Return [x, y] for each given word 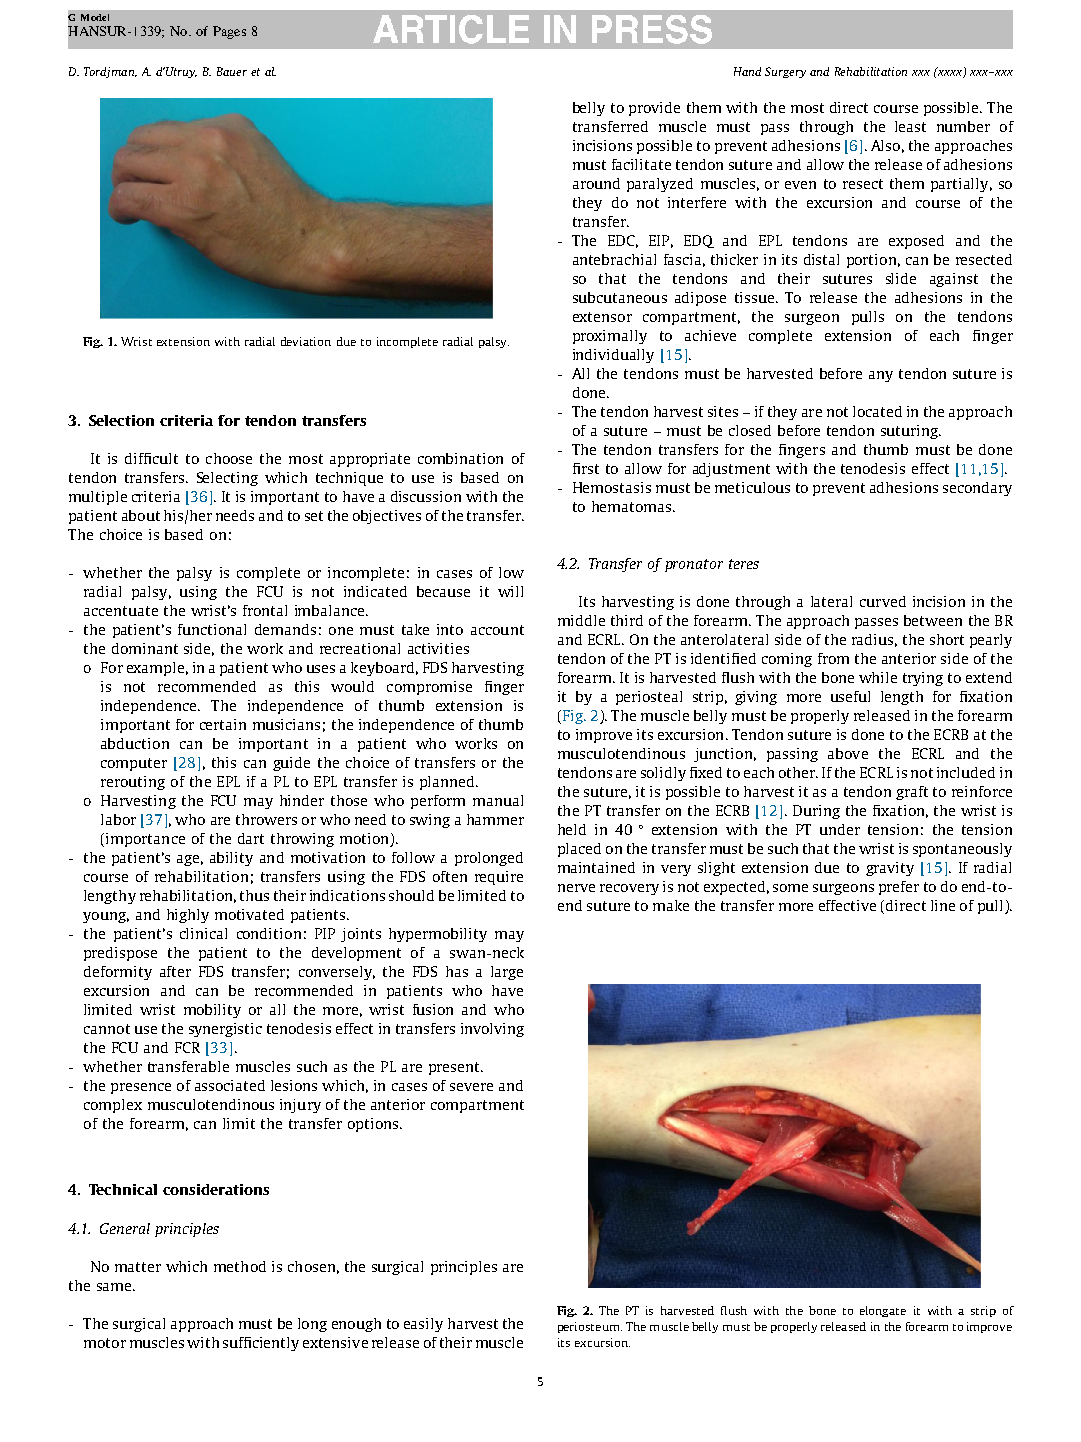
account [497, 630]
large [507, 973]
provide [654, 109]
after [175, 971]
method [240, 1266]
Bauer [232, 71]
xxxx [950, 72]
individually [613, 356]
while [878, 677]
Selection [121, 420]
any [881, 376]
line [943, 905]
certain [223, 724]
